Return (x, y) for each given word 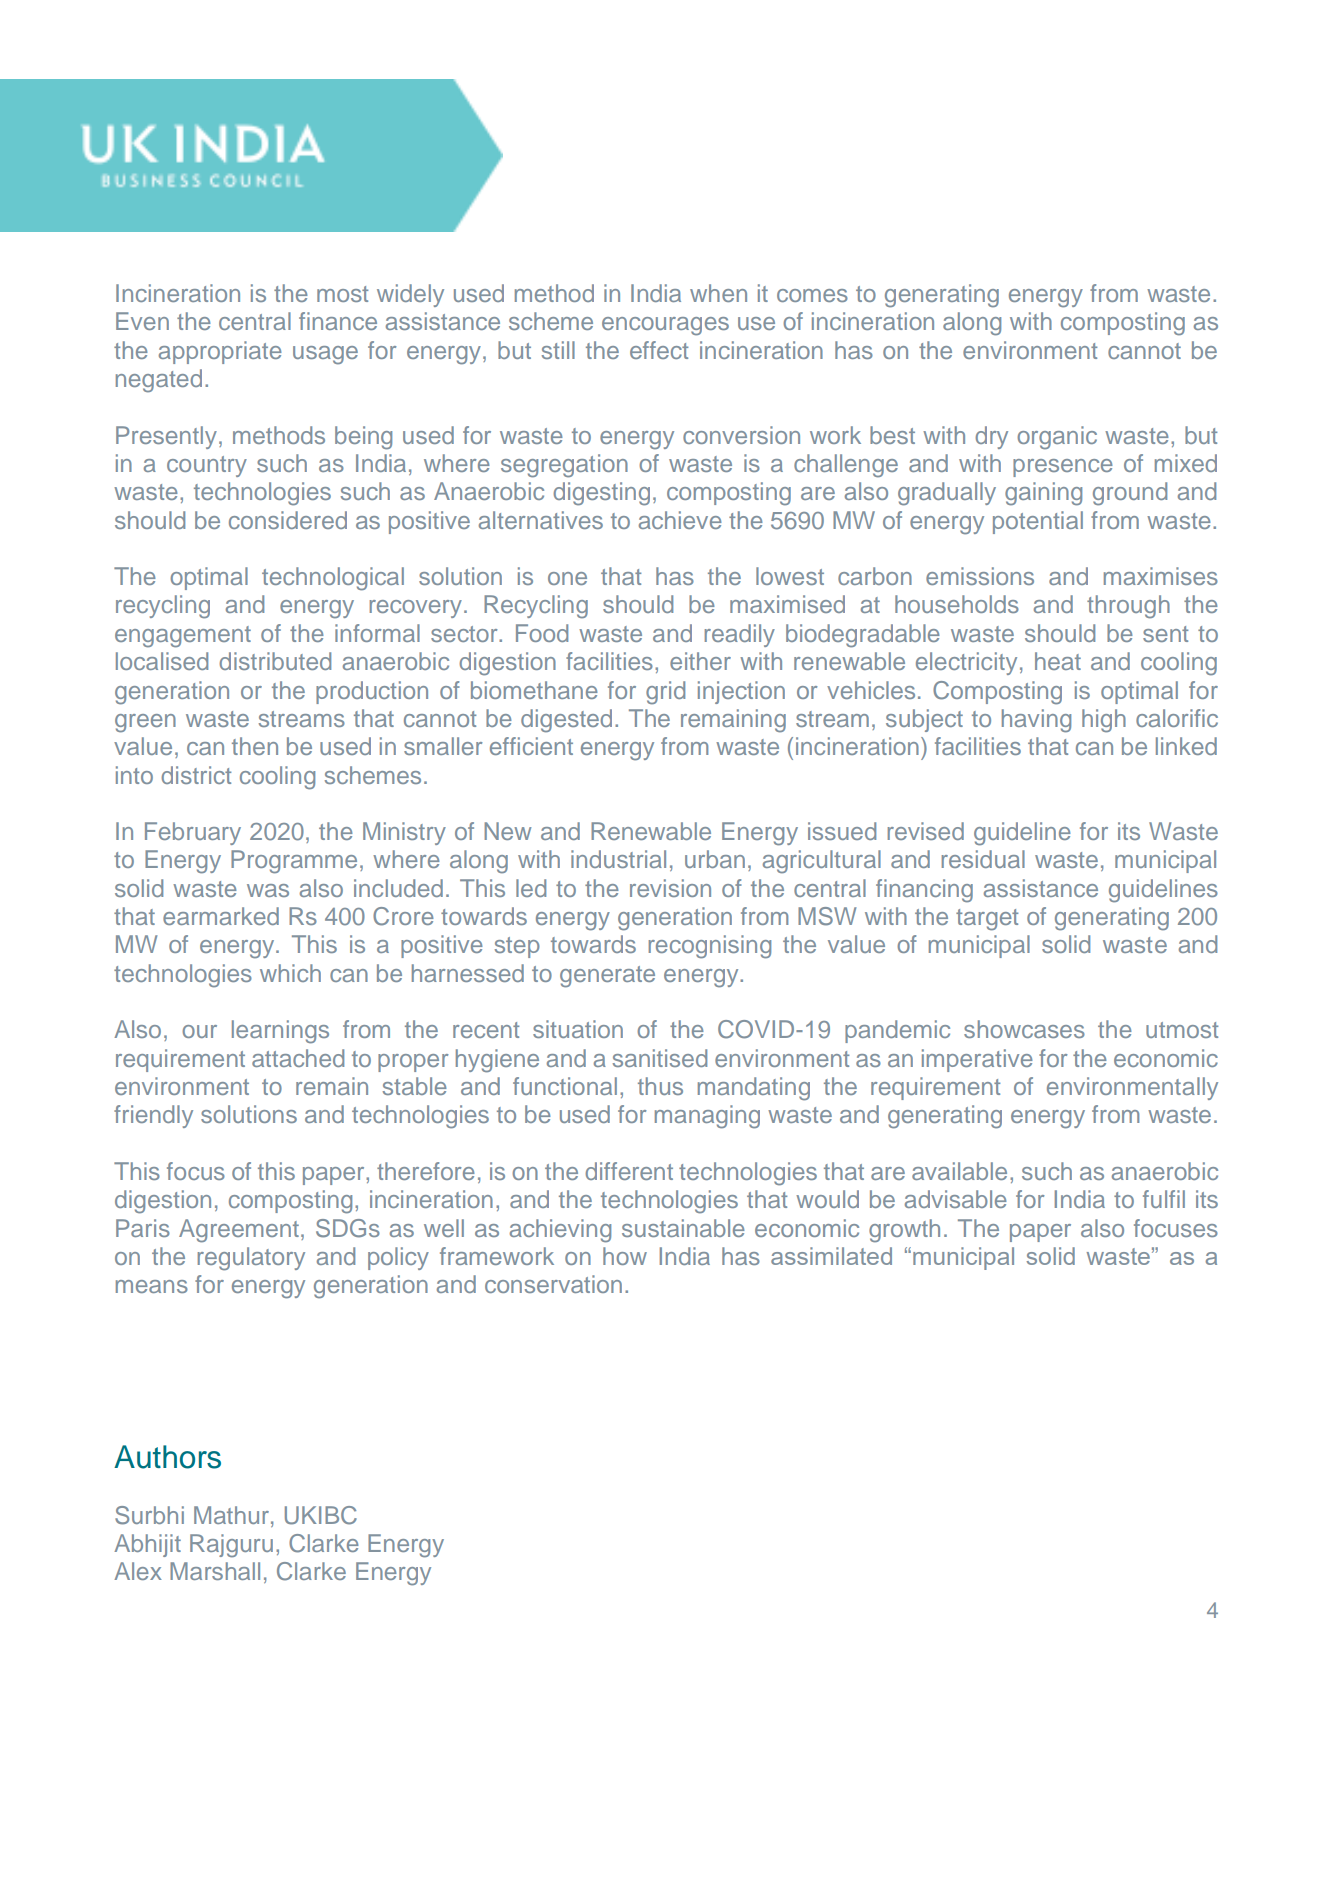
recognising (710, 947)
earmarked (221, 916)
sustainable (683, 1228)
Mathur (233, 1515)
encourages (665, 326)
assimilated (831, 1256)
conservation (553, 1284)
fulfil (1164, 1199)
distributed (275, 661)
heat (1058, 661)
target (987, 920)
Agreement (239, 1231)
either (700, 661)
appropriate (220, 352)
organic (1057, 438)
